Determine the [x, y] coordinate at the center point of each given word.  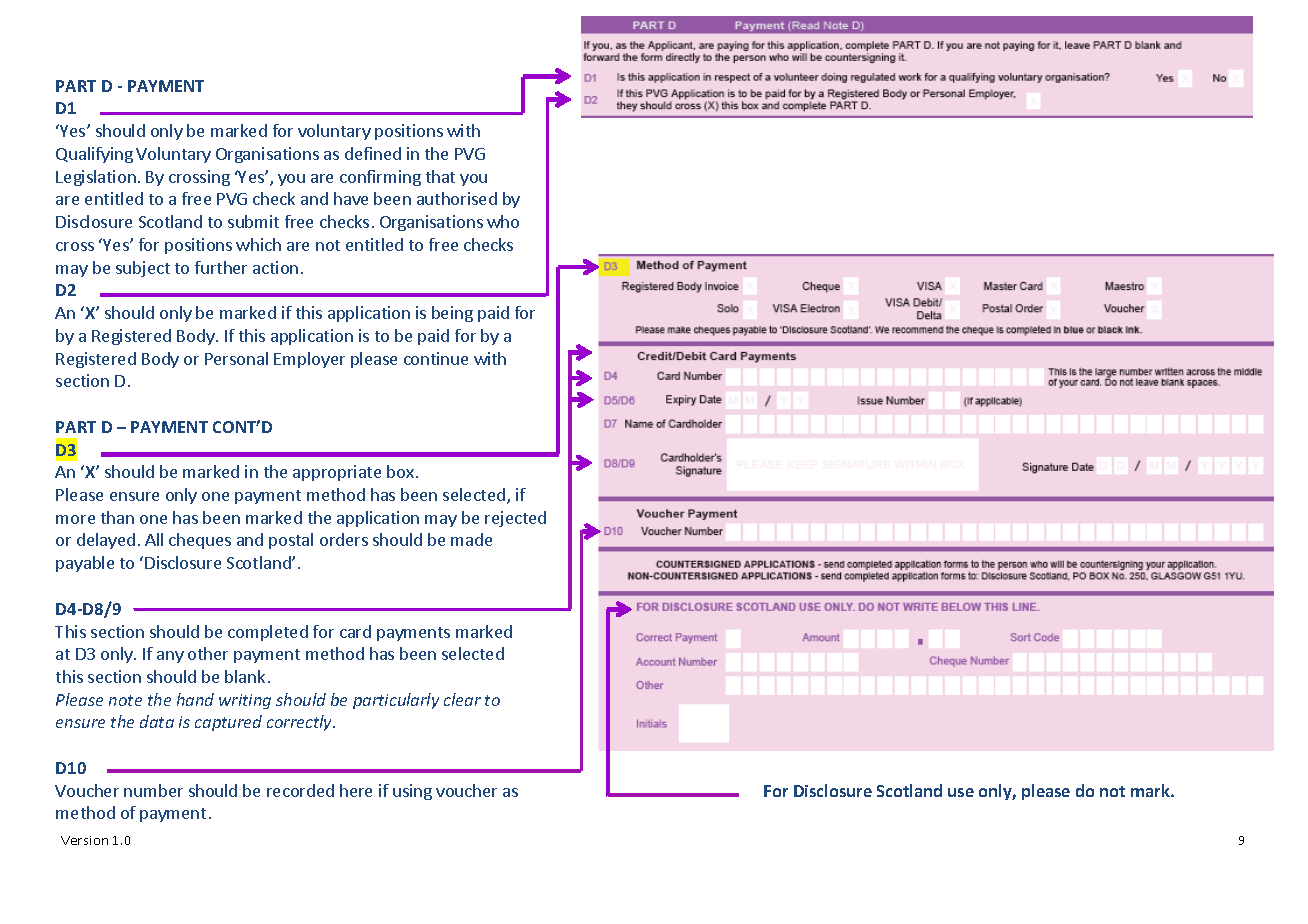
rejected [515, 519]
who [503, 221]
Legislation [96, 178]
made [471, 539]
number [153, 790]
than [117, 517]
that [440, 176]
